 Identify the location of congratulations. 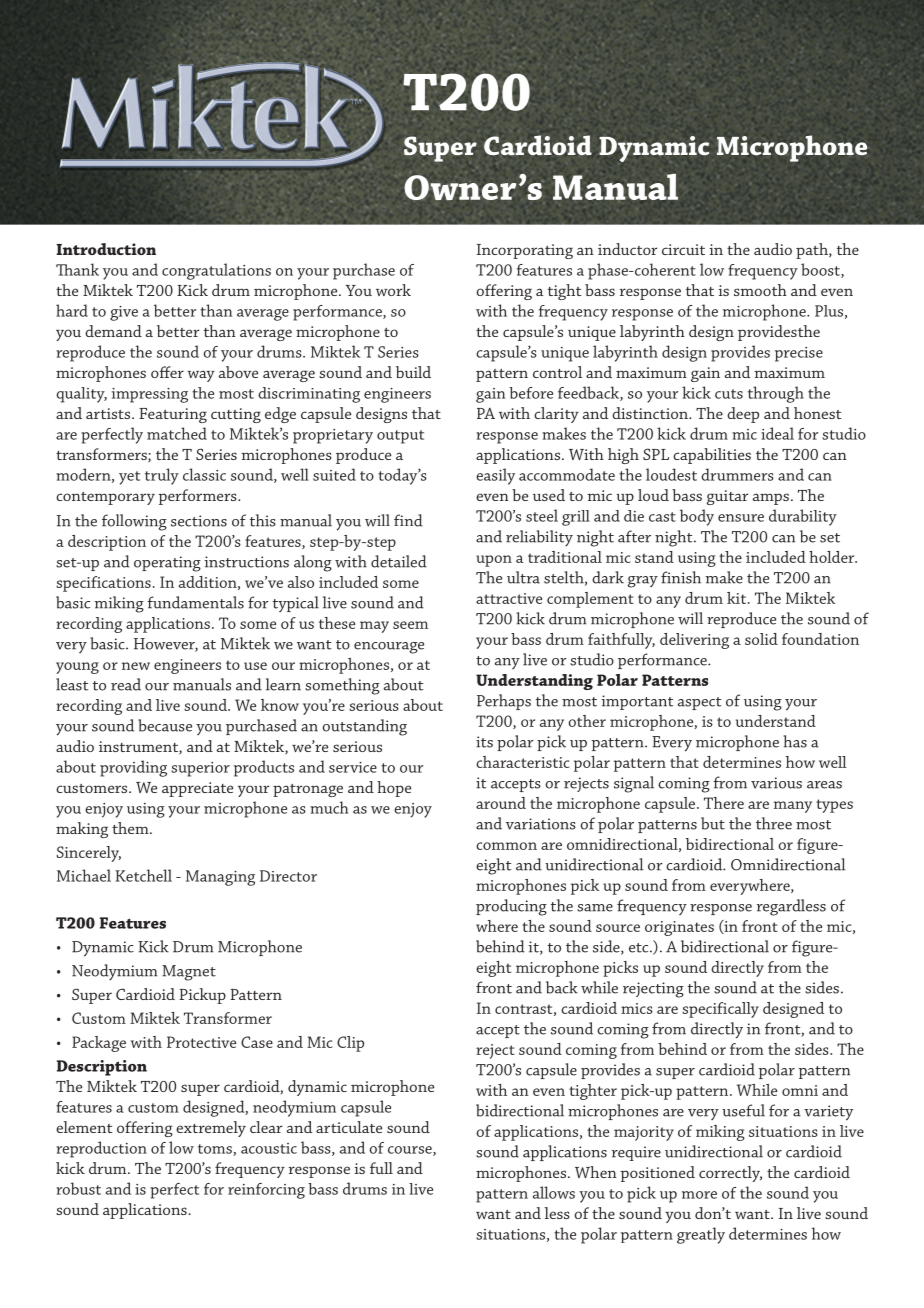
(216, 271).
